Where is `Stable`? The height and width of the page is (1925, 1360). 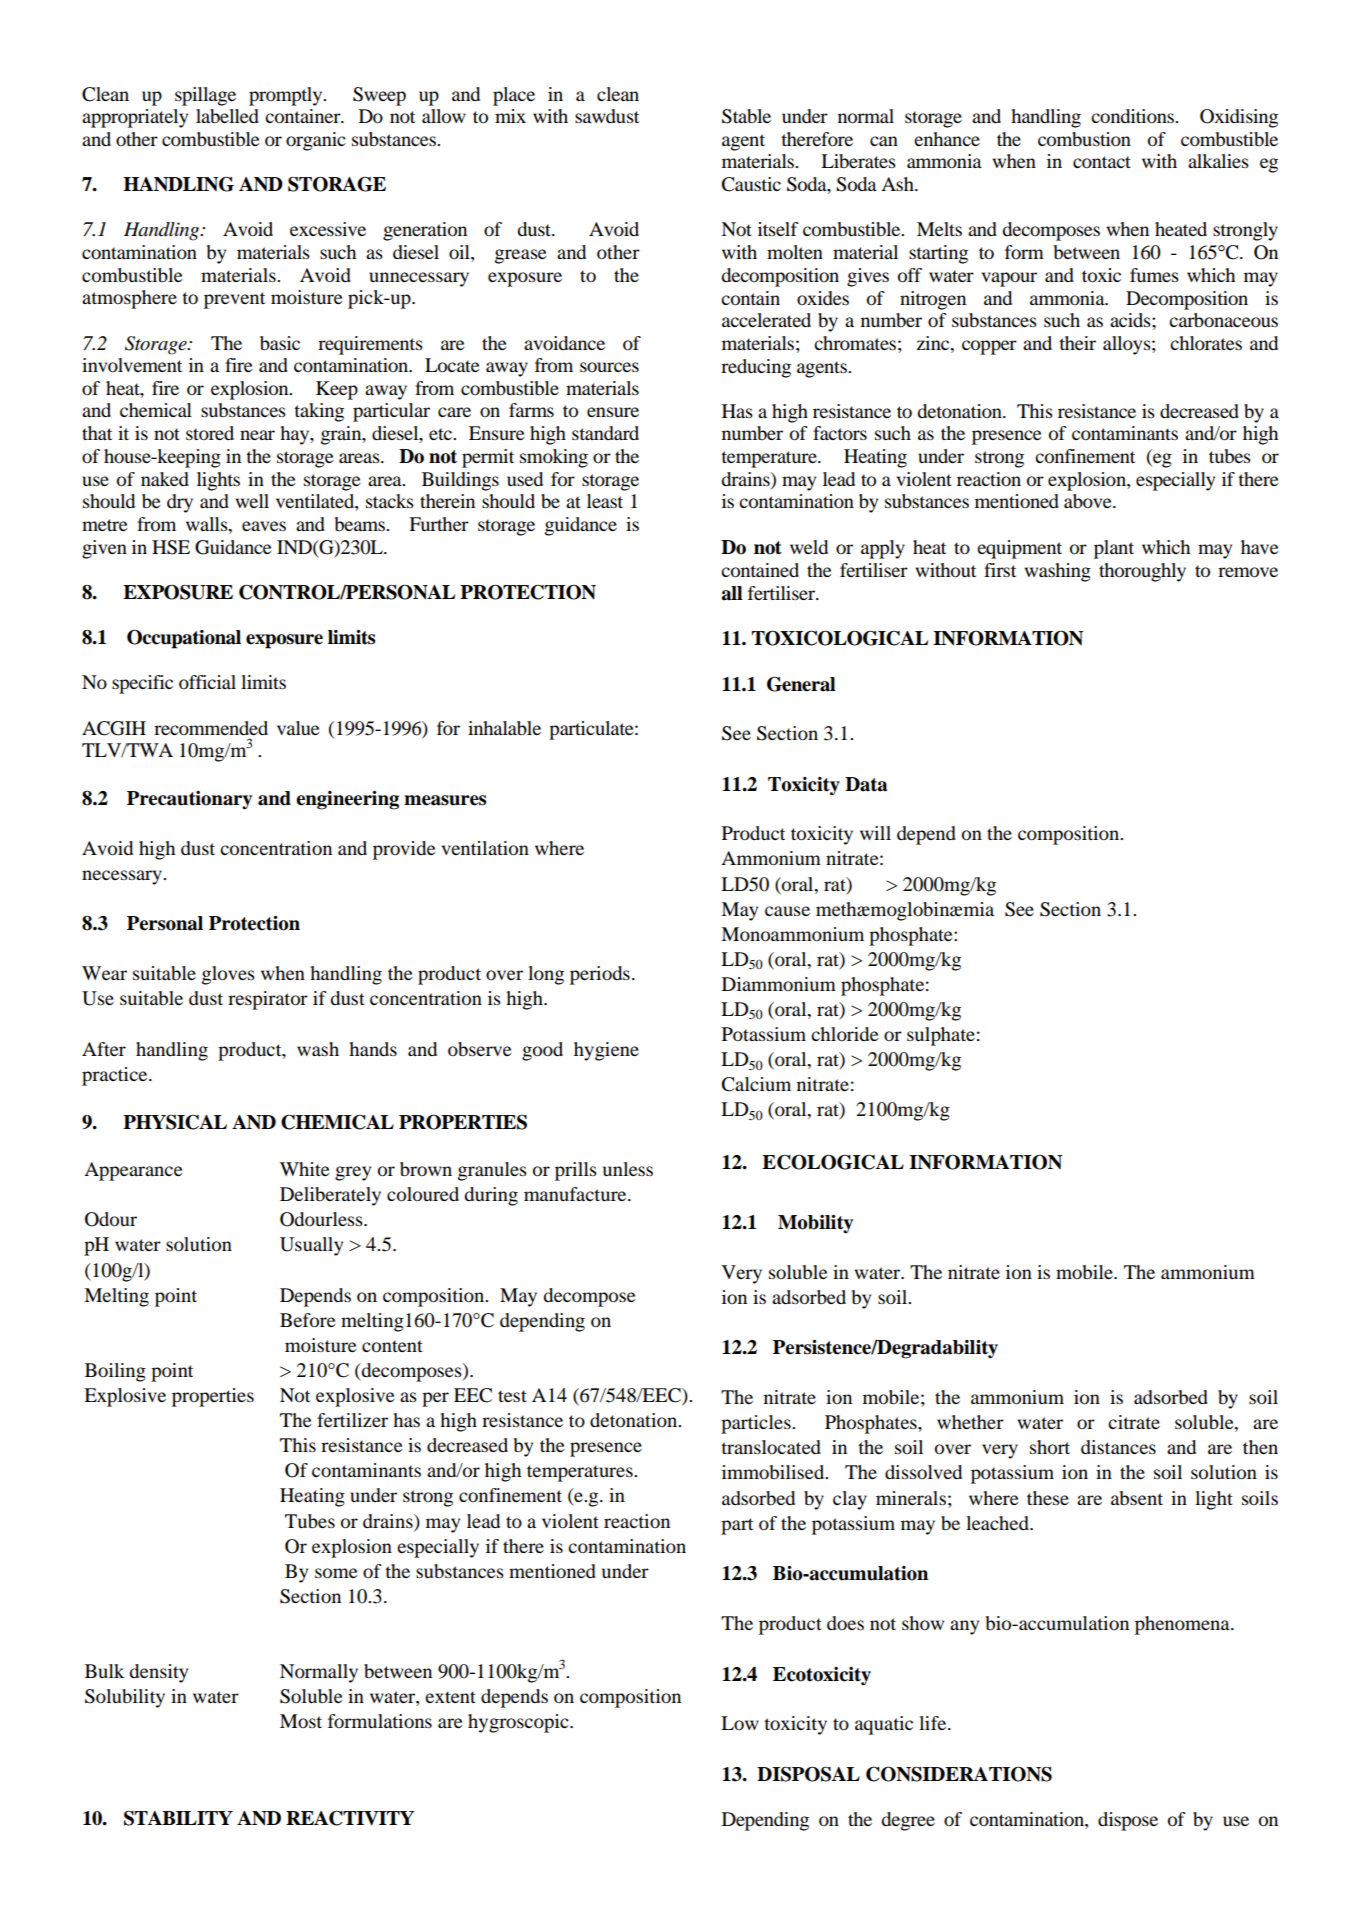
Stable is located at coordinates (746, 116).
